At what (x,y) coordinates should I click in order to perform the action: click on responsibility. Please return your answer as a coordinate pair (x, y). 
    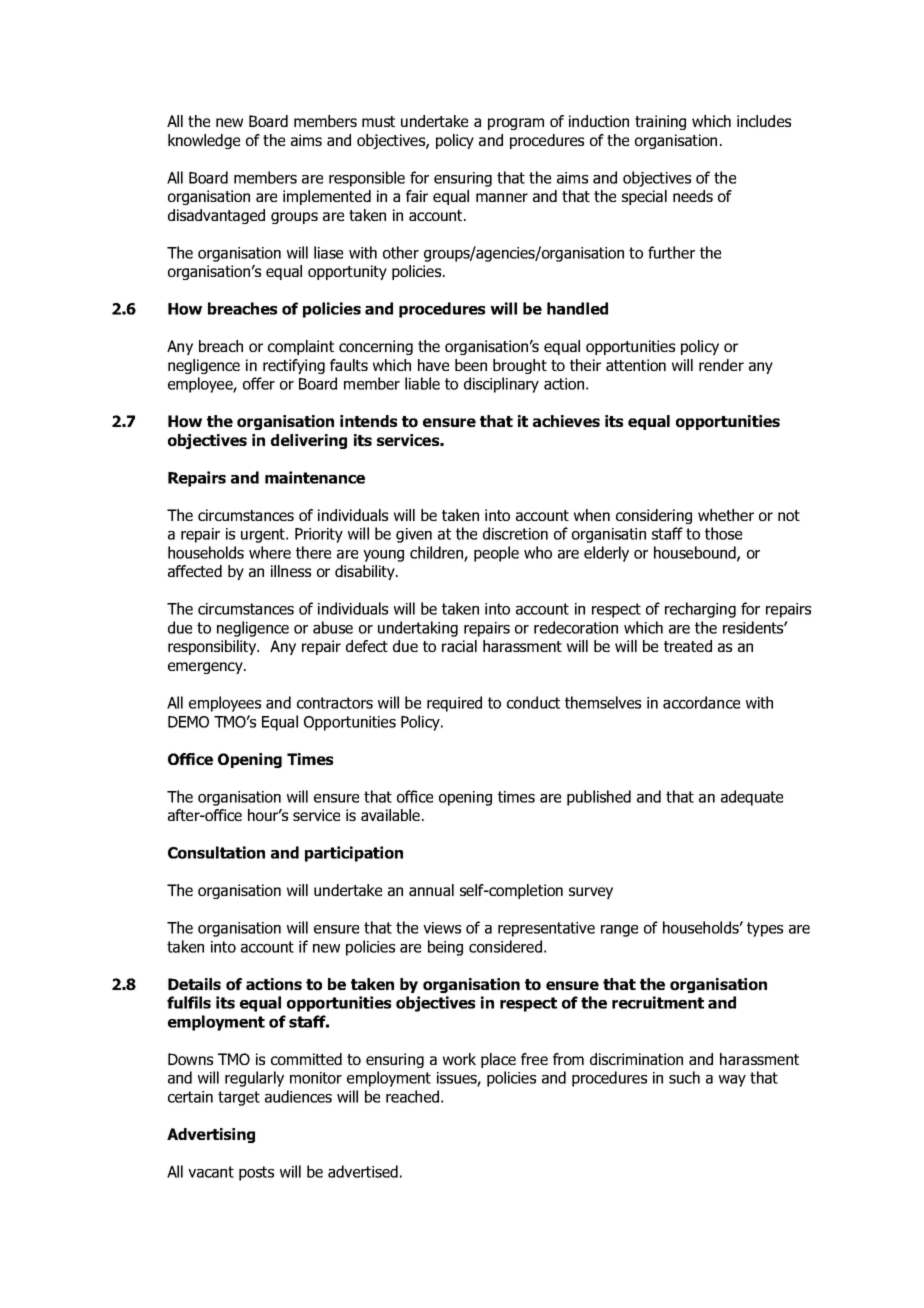
    Looking at the image, I should click on (213, 647).
